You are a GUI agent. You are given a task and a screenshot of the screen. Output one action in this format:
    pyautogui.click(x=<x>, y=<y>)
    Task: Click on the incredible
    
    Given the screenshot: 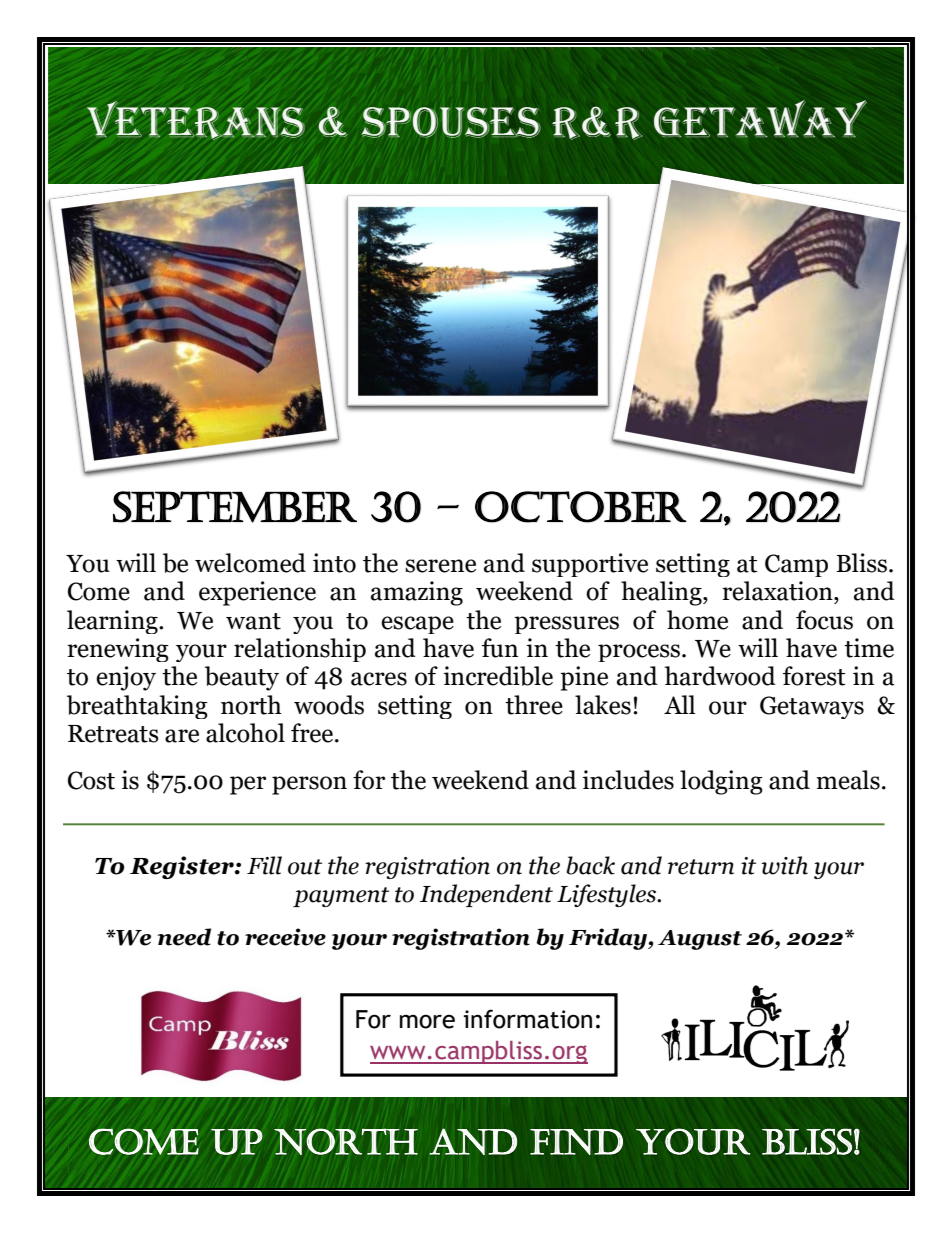 What is the action you would take?
    pyautogui.click(x=498, y=676)
